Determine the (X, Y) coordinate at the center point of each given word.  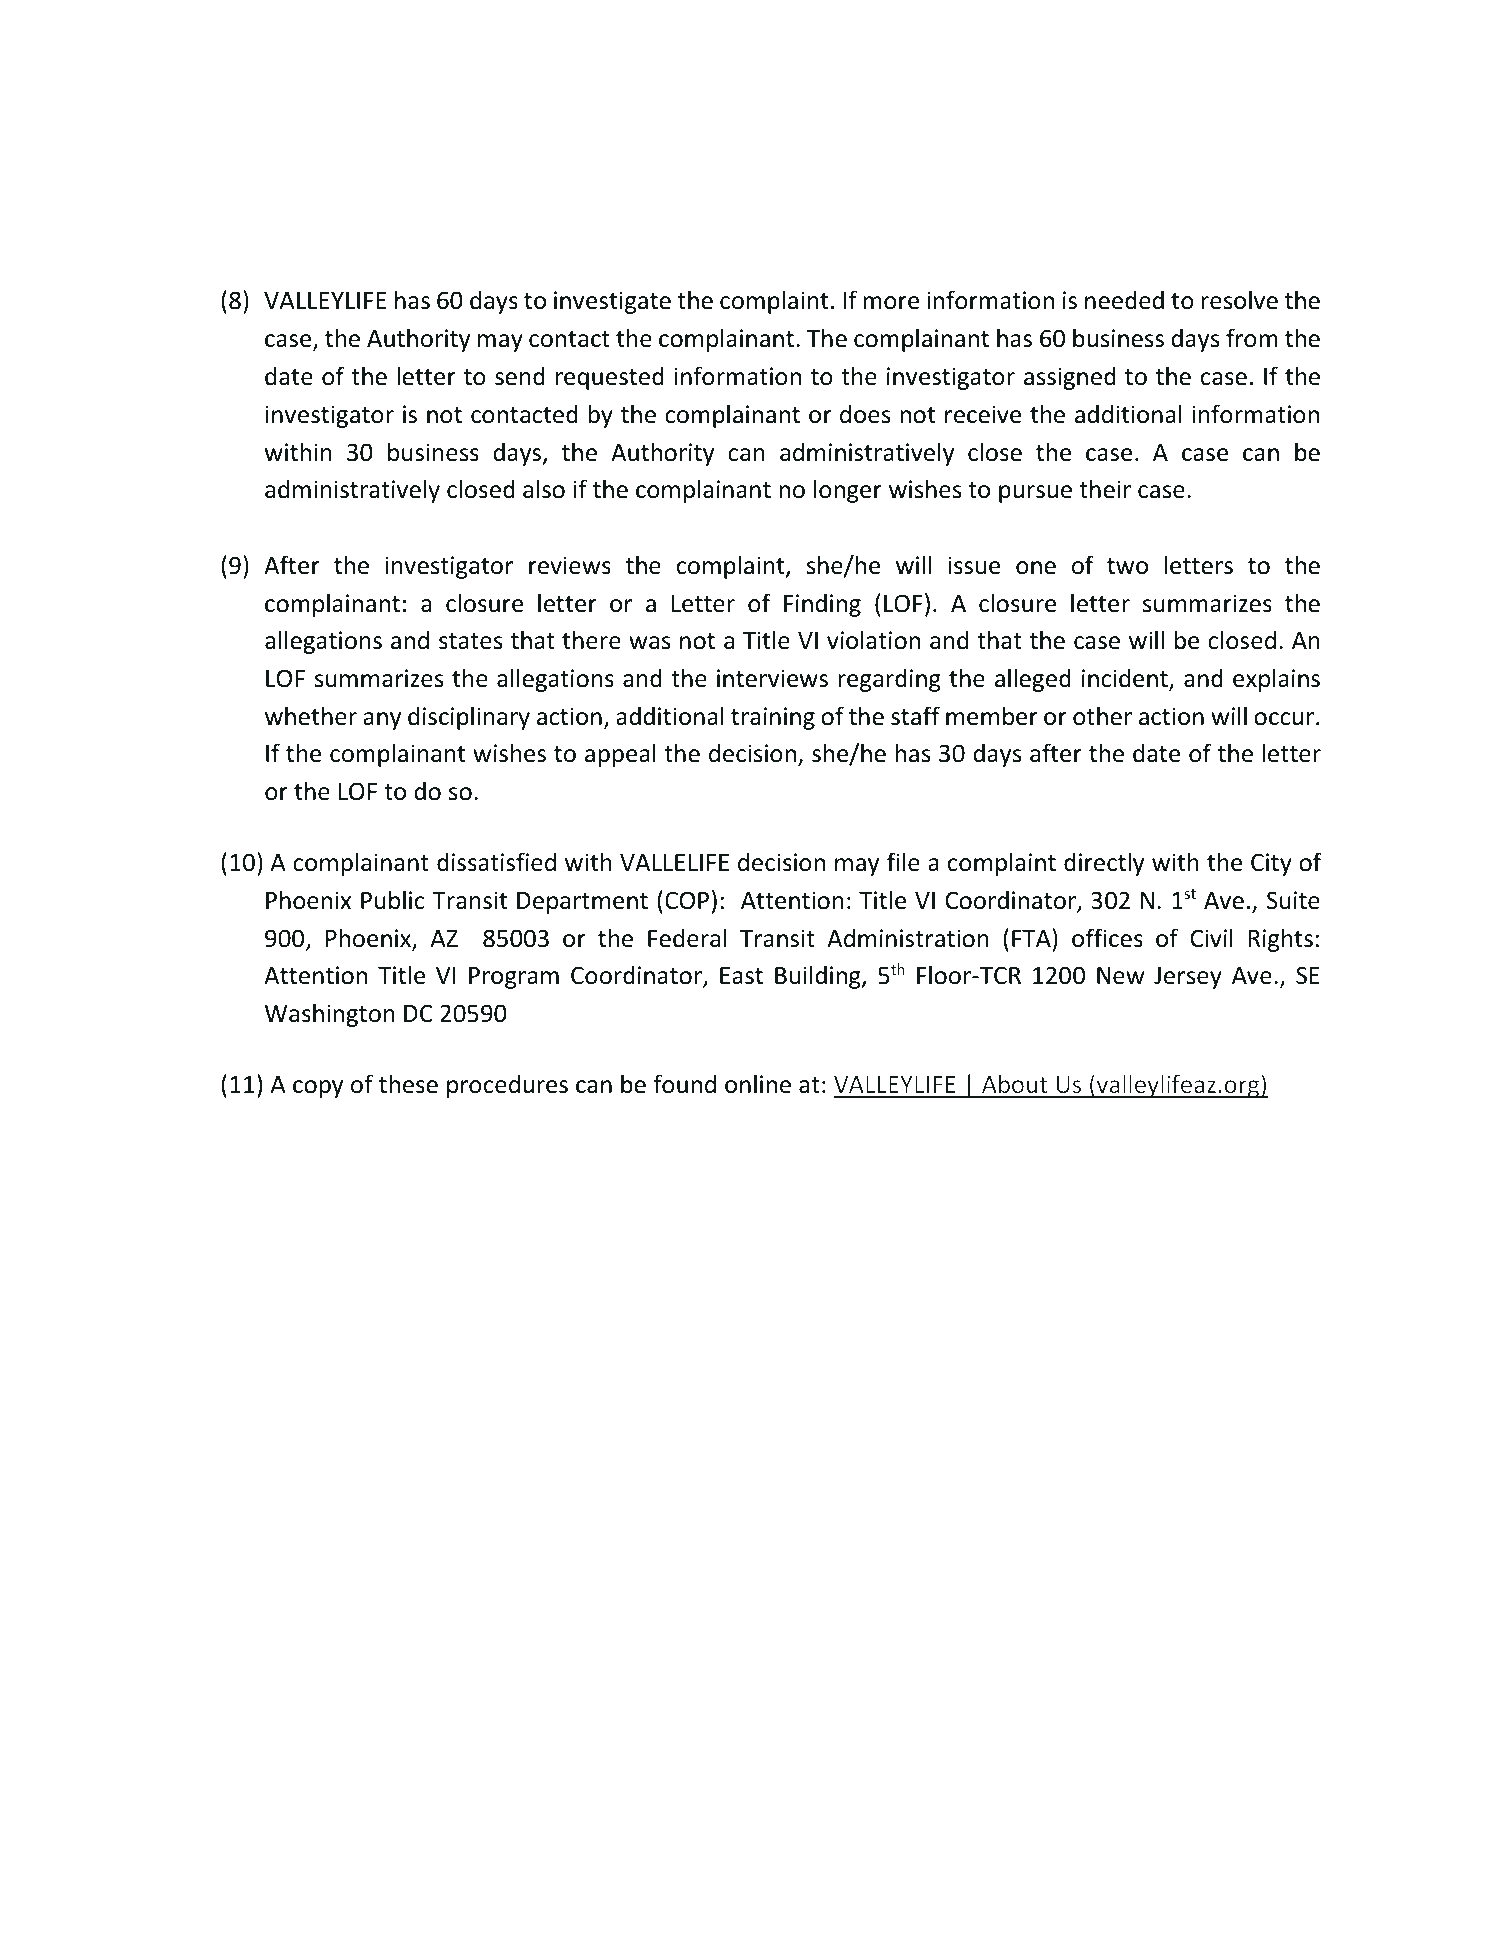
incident (1126, 679)
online (758, 1084)
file (903, 862)
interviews (772, 678)
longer (848, 491)
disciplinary (469, 718)
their (1105, 489)
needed (1124, 300)
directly (1104, 864)
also (544, 489)
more (891, 303)
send (520, 376)
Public (393, 900)
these (408, 1084)
